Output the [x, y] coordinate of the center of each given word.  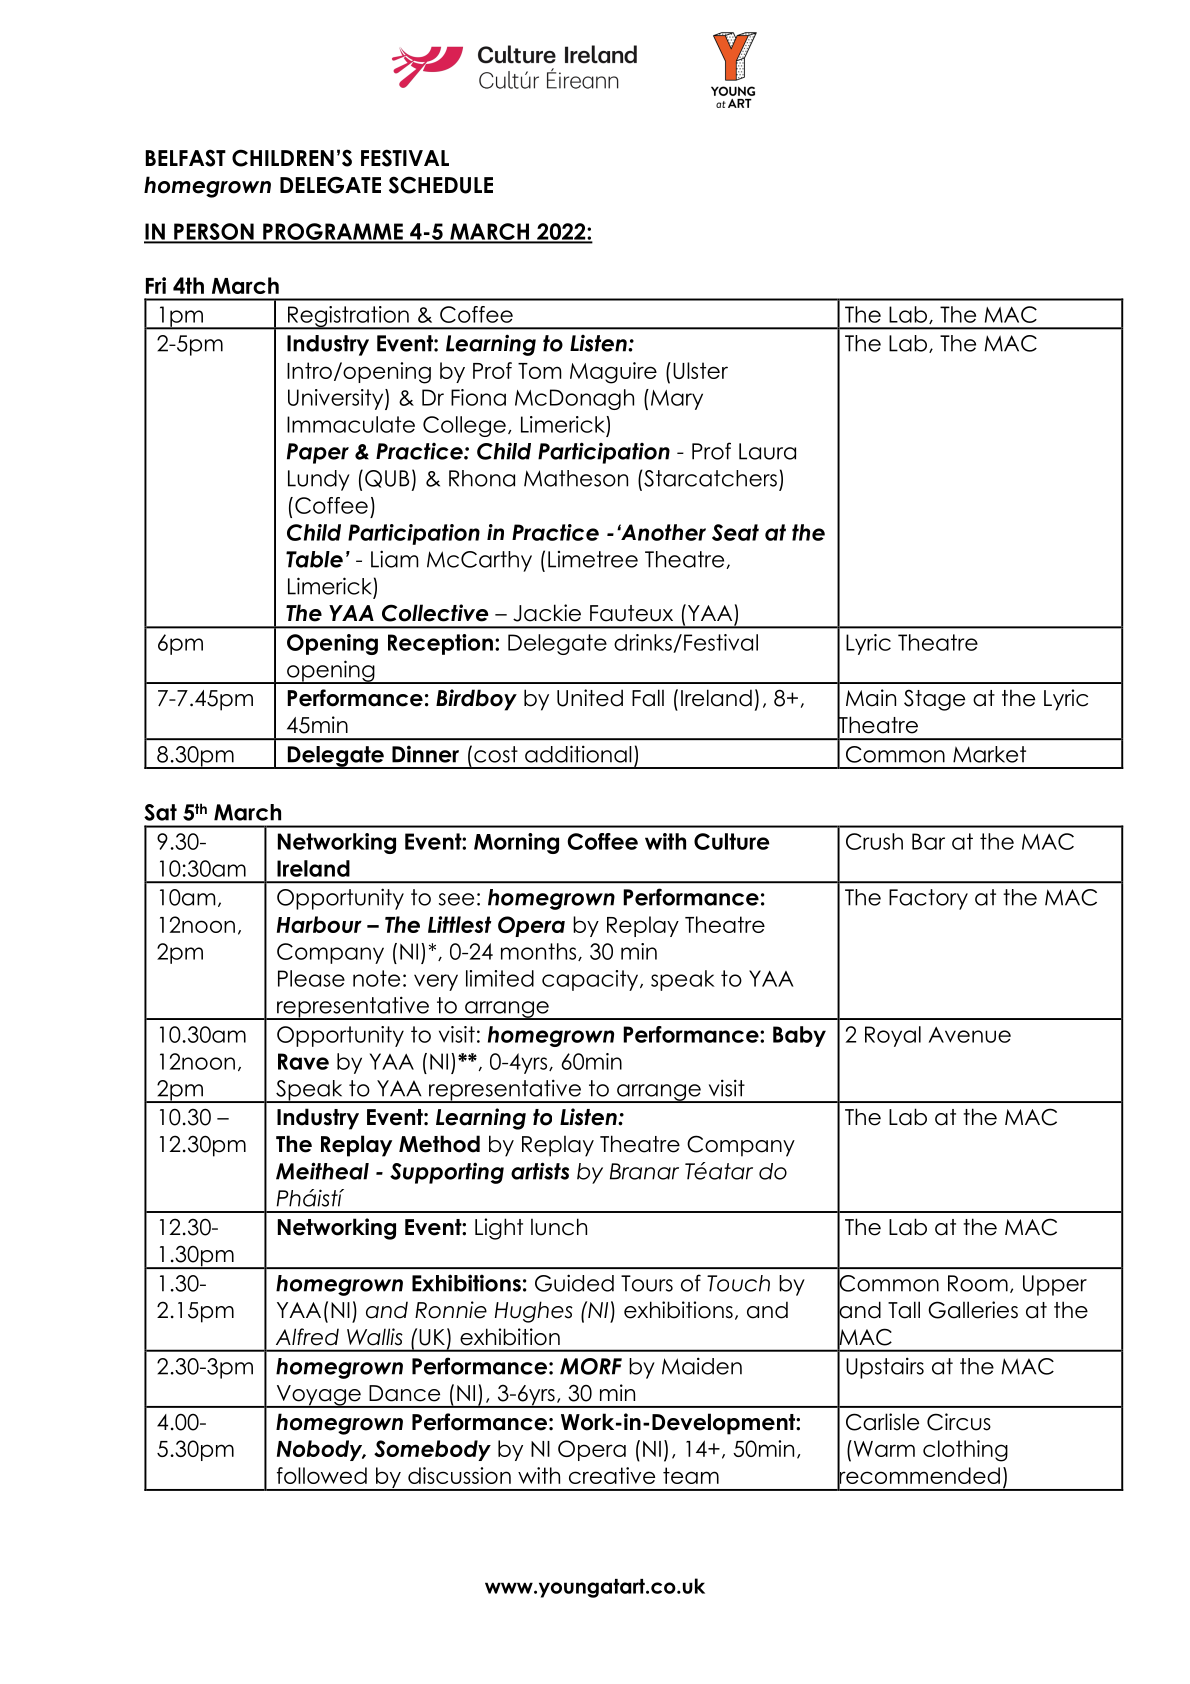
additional [578, 754]
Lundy [319, 480]
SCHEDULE [441, 185]
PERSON [214, 232]
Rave [303, 1061]
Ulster [700, 370]
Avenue [970, 1035]
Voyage [318, 1396]
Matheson [576, 478]
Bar [928, 841]
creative [612, 1475]
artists [540, 1171]
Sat [160, 812]
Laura [767, 451]
